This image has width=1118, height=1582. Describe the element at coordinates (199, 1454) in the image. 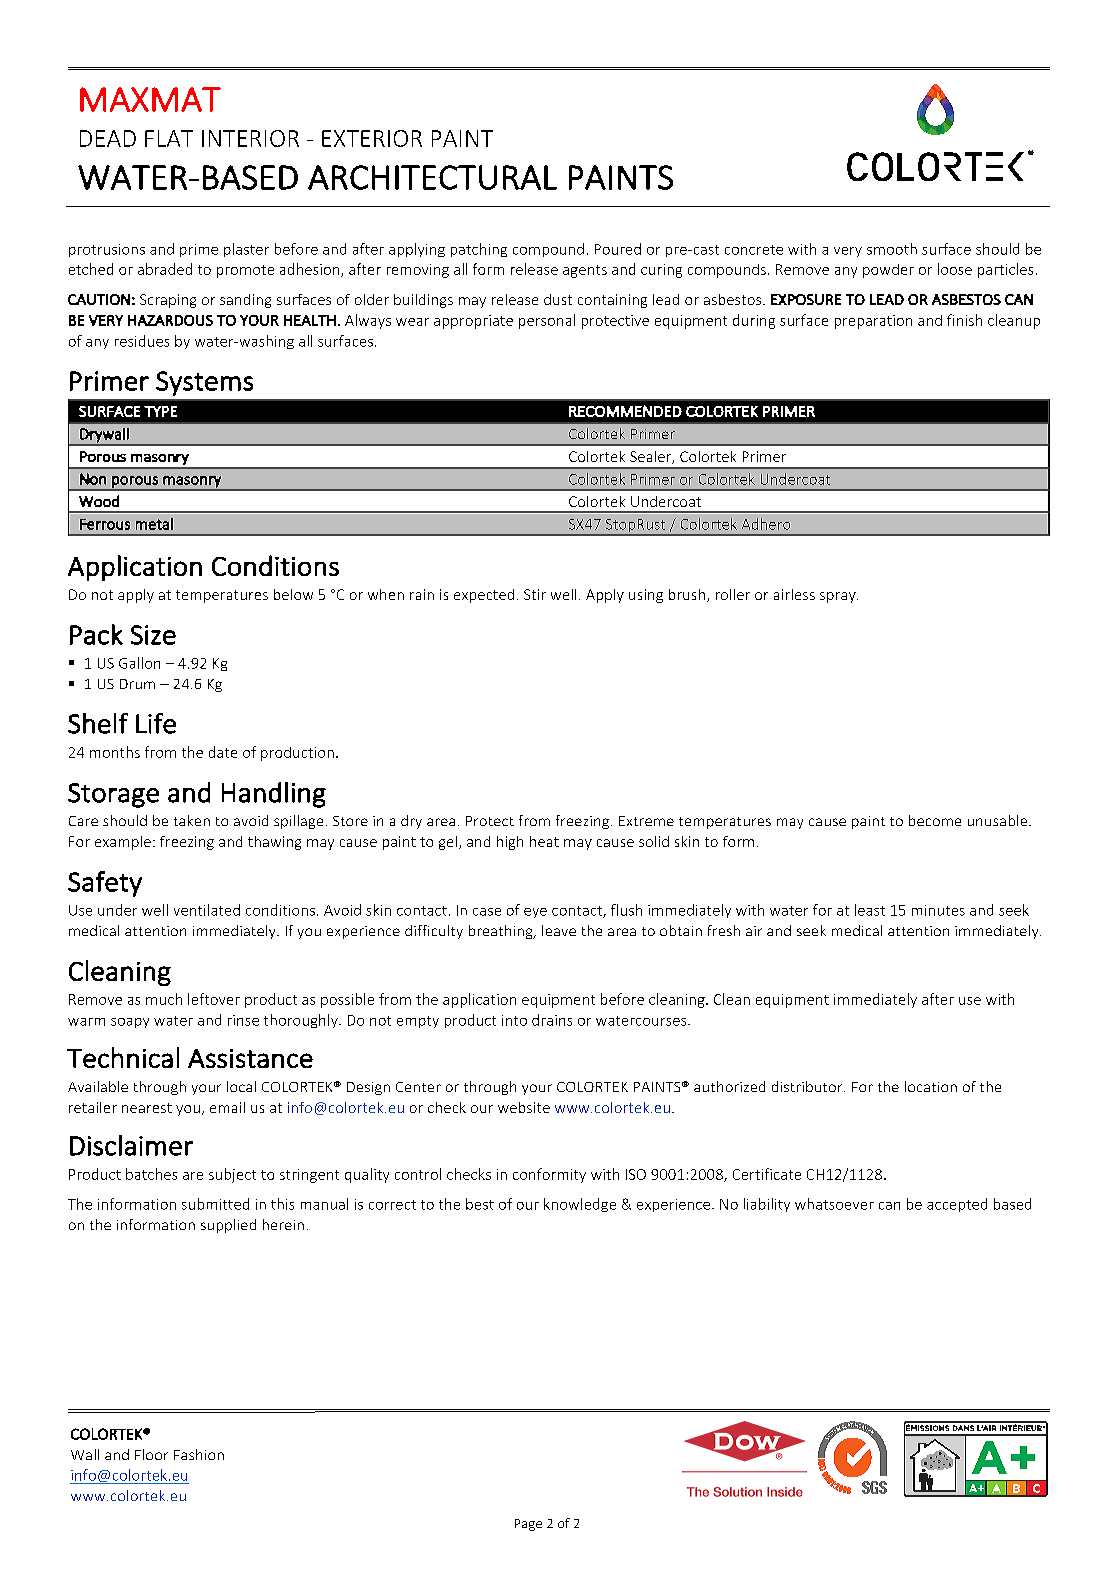

I see `Fashion` at that location.
